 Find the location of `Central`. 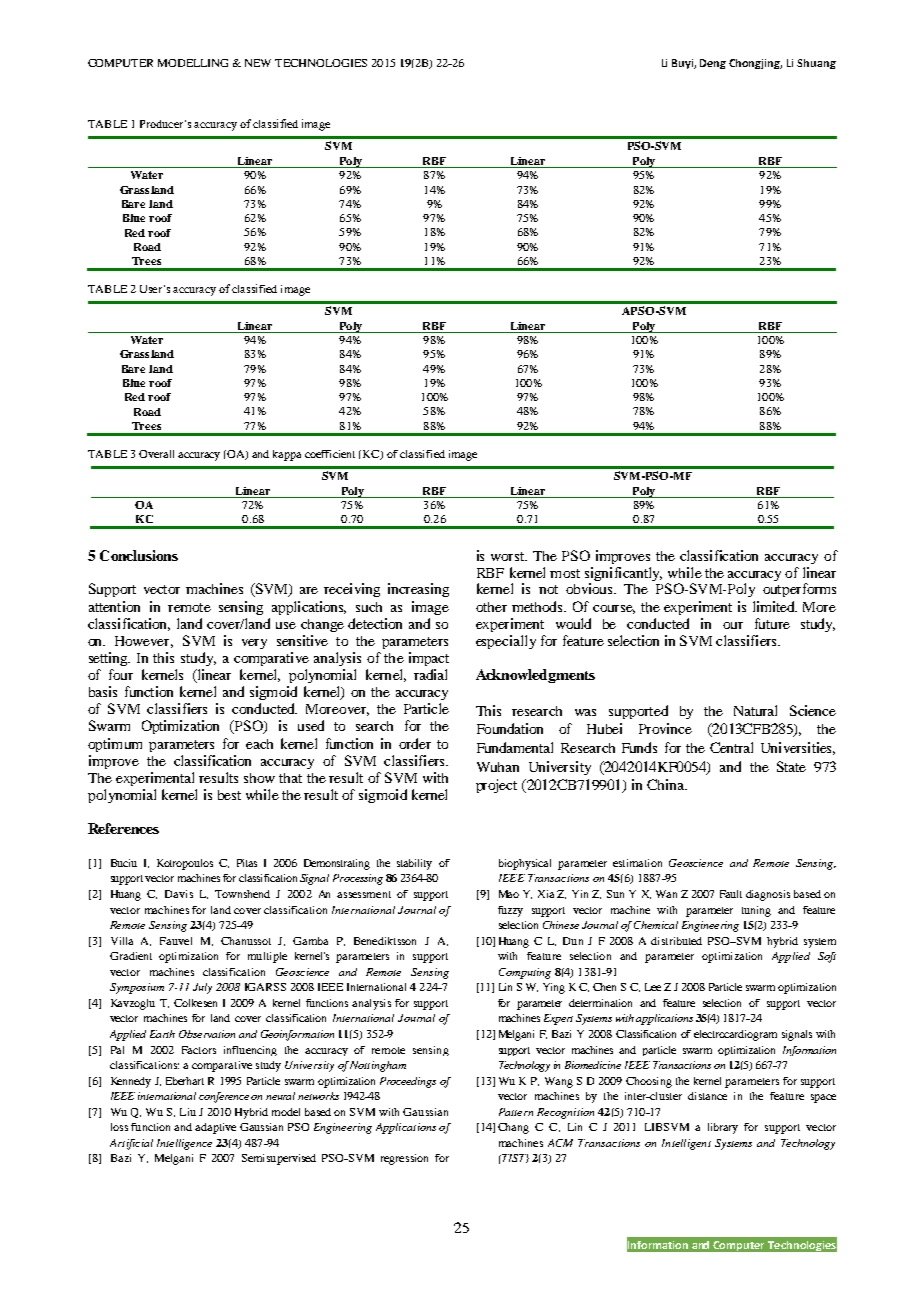

Central is located at coordinates (731, 747).
